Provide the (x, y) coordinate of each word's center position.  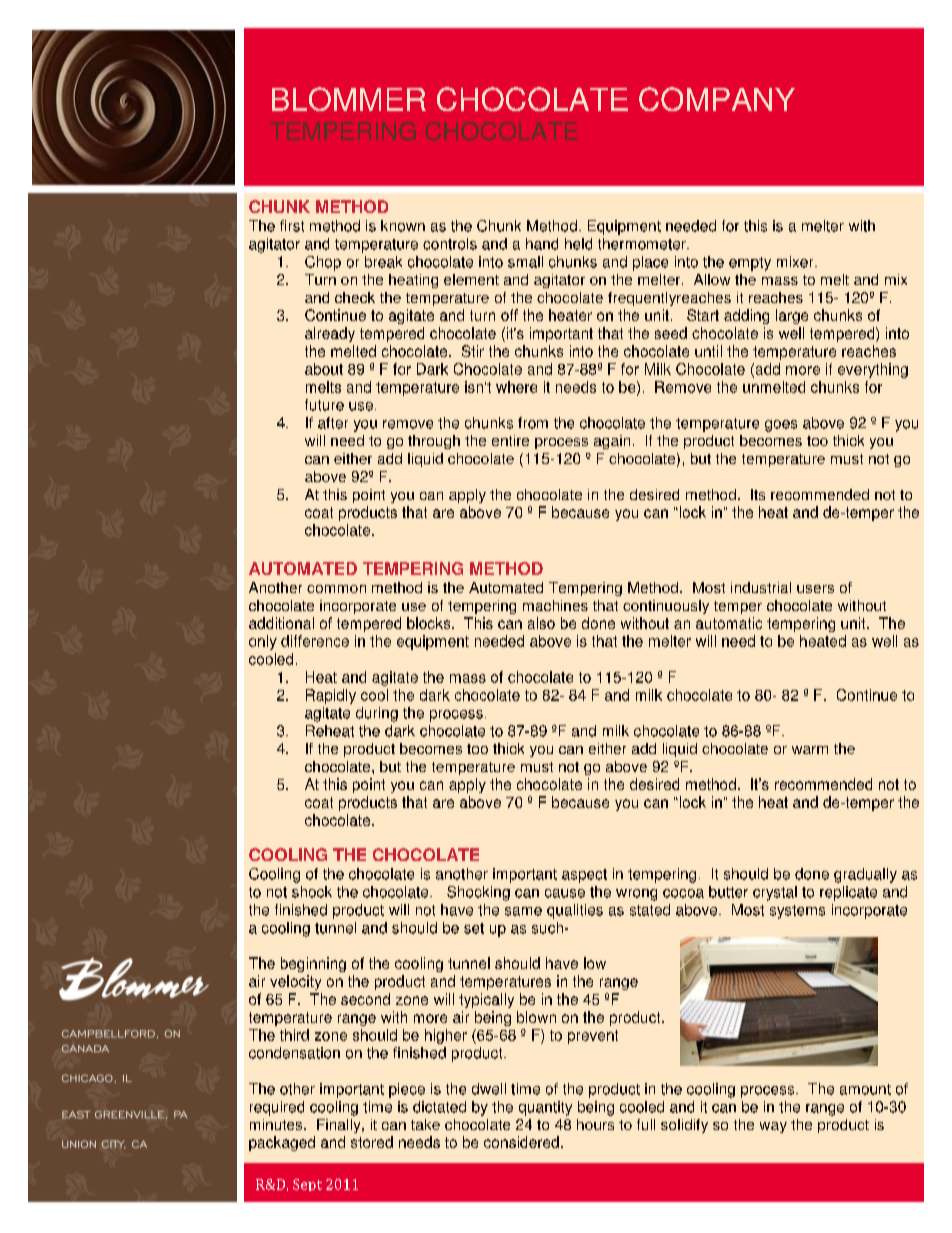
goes (781, 426)
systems (797, 912)
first (292, 226)
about (324, 369)
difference (315, 641)
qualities (575, 911)
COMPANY (717, 99)
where (516, 387)
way (773, 1127)
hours (595, 1124)
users (815, 589)
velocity (295, 982)
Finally (340, 1126)
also (541, 623)
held (578, 244)
